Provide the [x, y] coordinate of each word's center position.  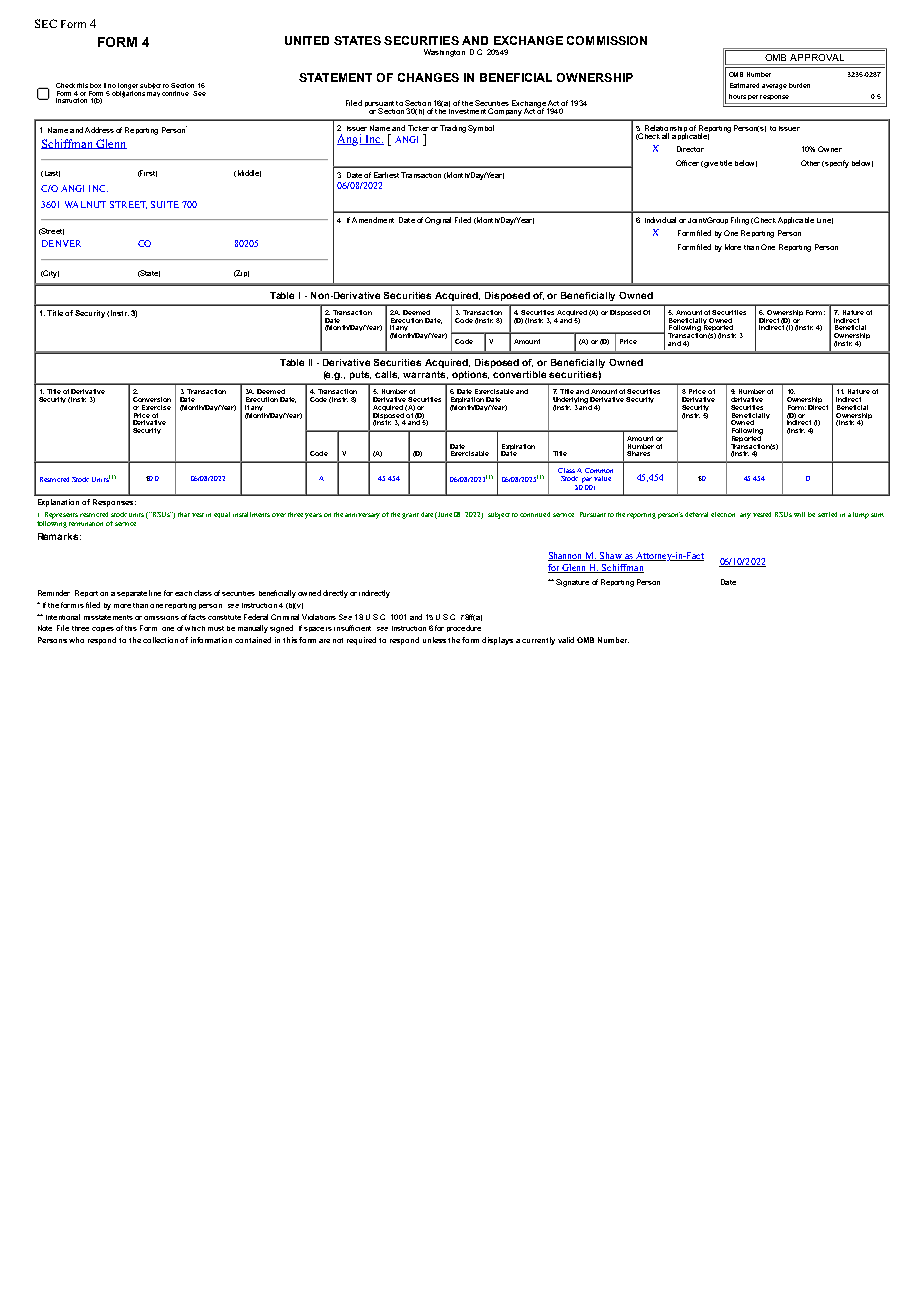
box [95, 85]
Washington [444, 53]
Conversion [152, 399]
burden [799, 85]
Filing [740, 221]
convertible [519, 374]
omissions [161, 618]
